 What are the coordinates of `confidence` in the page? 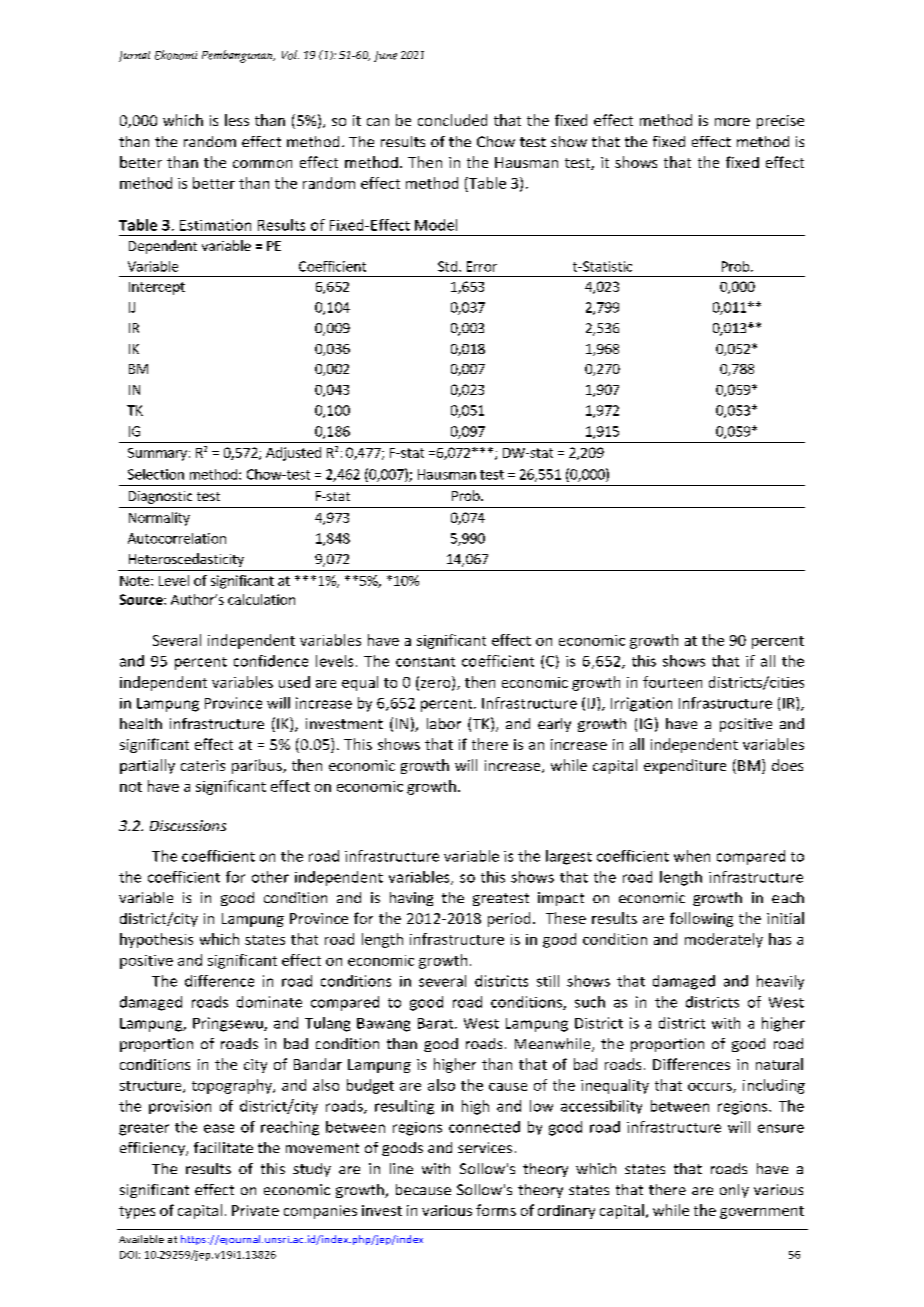 It's located at (271, 661).
